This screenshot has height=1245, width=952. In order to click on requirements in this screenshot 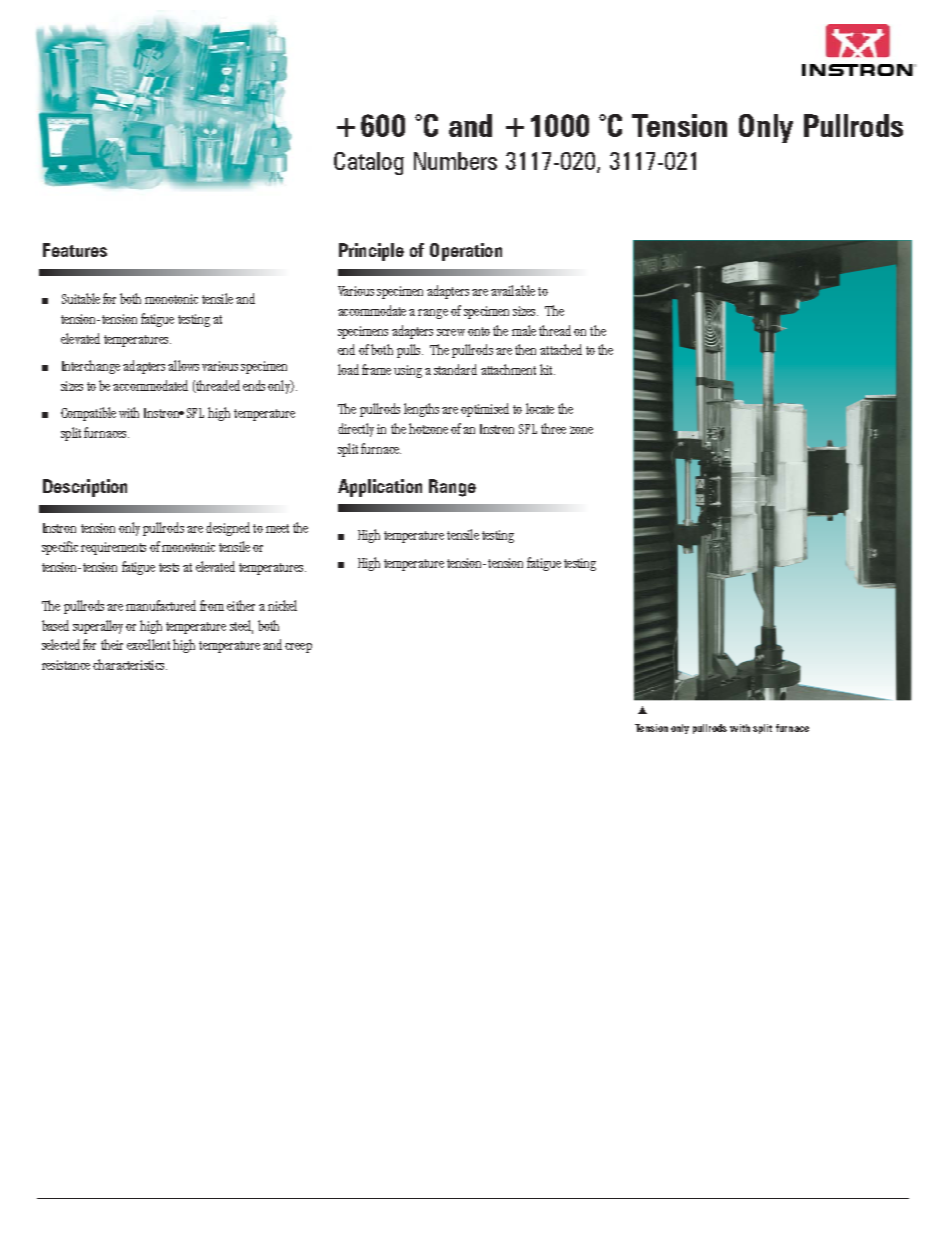, I will do `click(113, 548)`.
